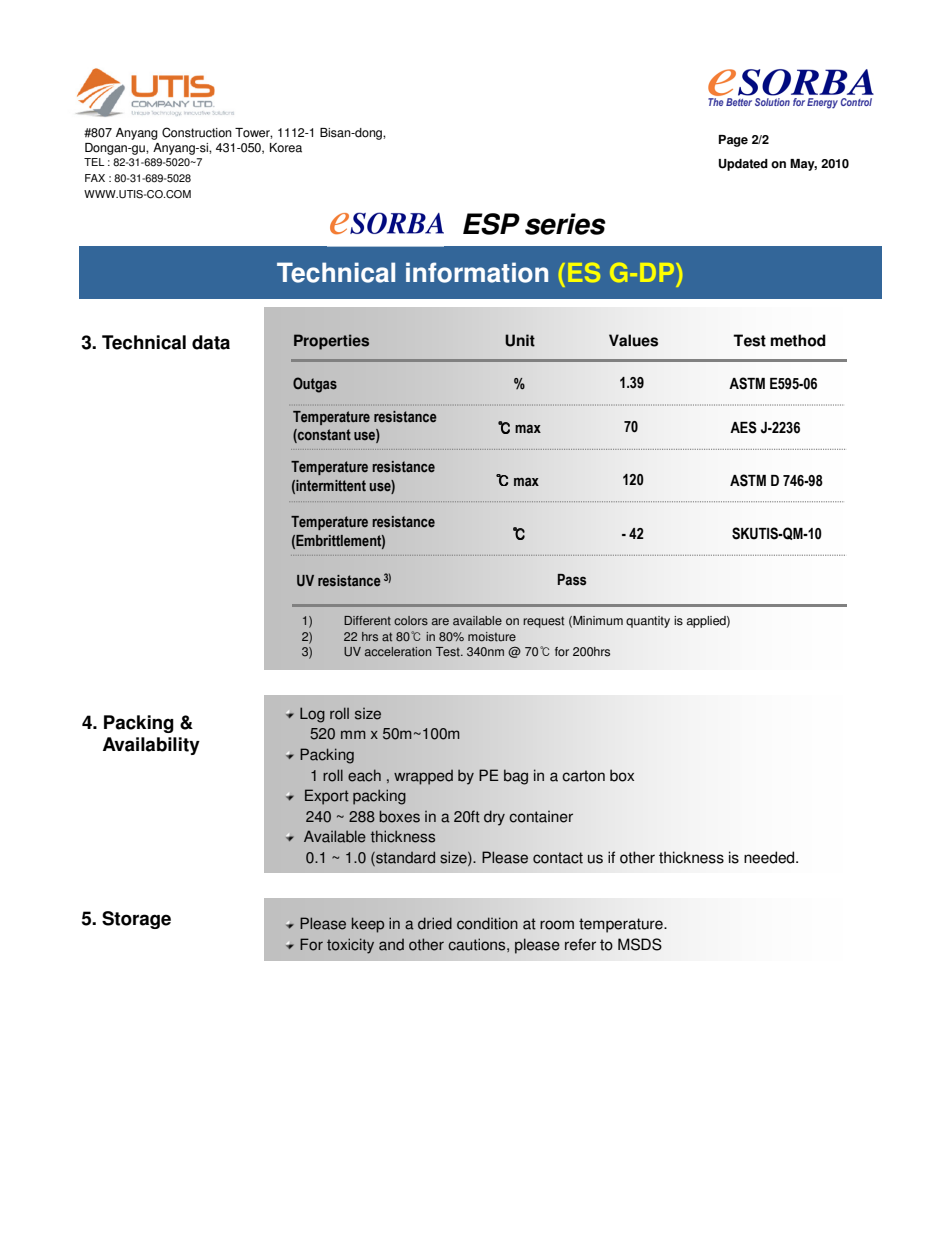 The height and width of the screenshot is (1233, 952). What do you see at coordinates (520, 340) in the screenshot?
I see `Unit` at bounding box center [520, 340].
